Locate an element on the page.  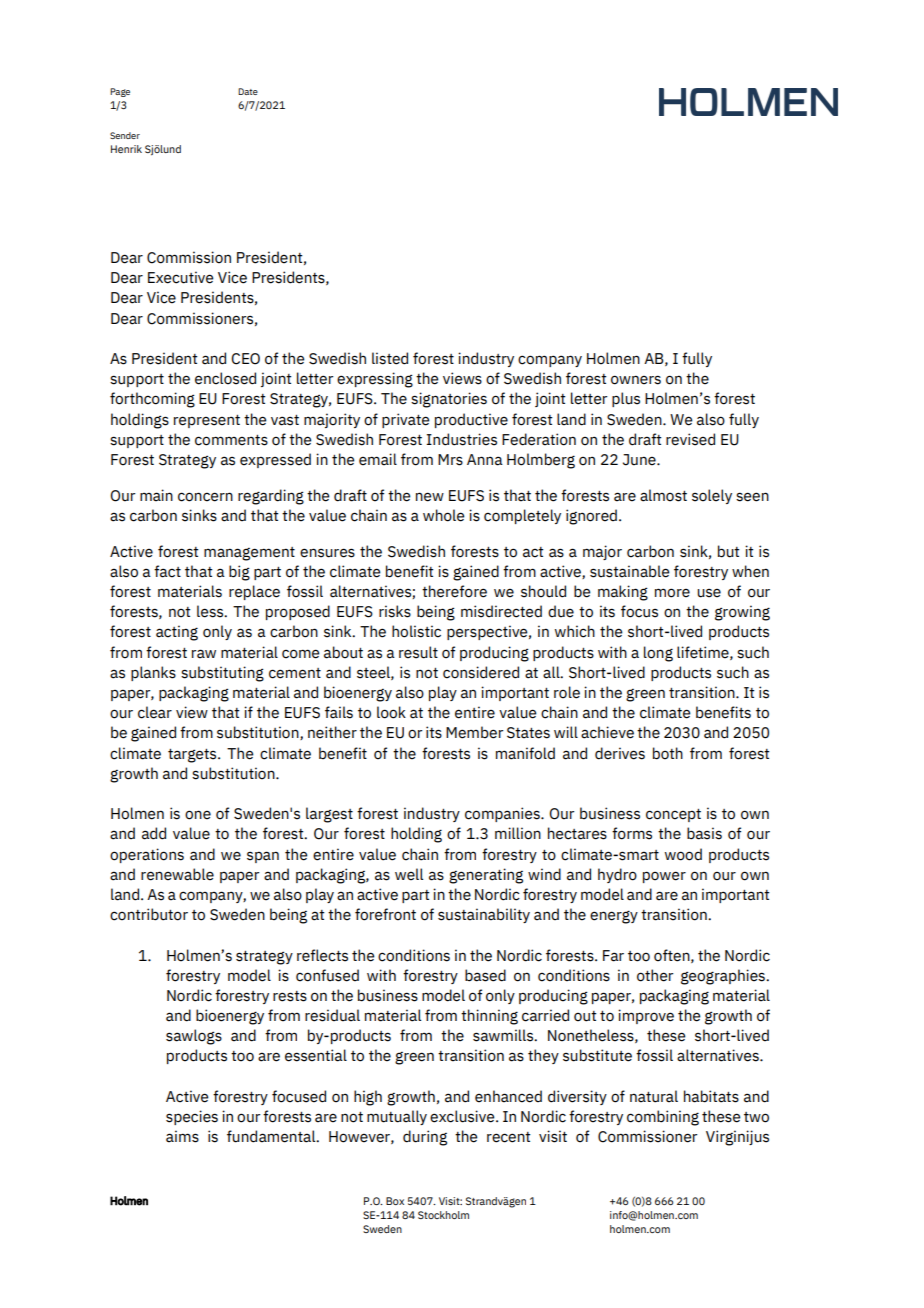
aims is located at coordinates (182, 1136).
